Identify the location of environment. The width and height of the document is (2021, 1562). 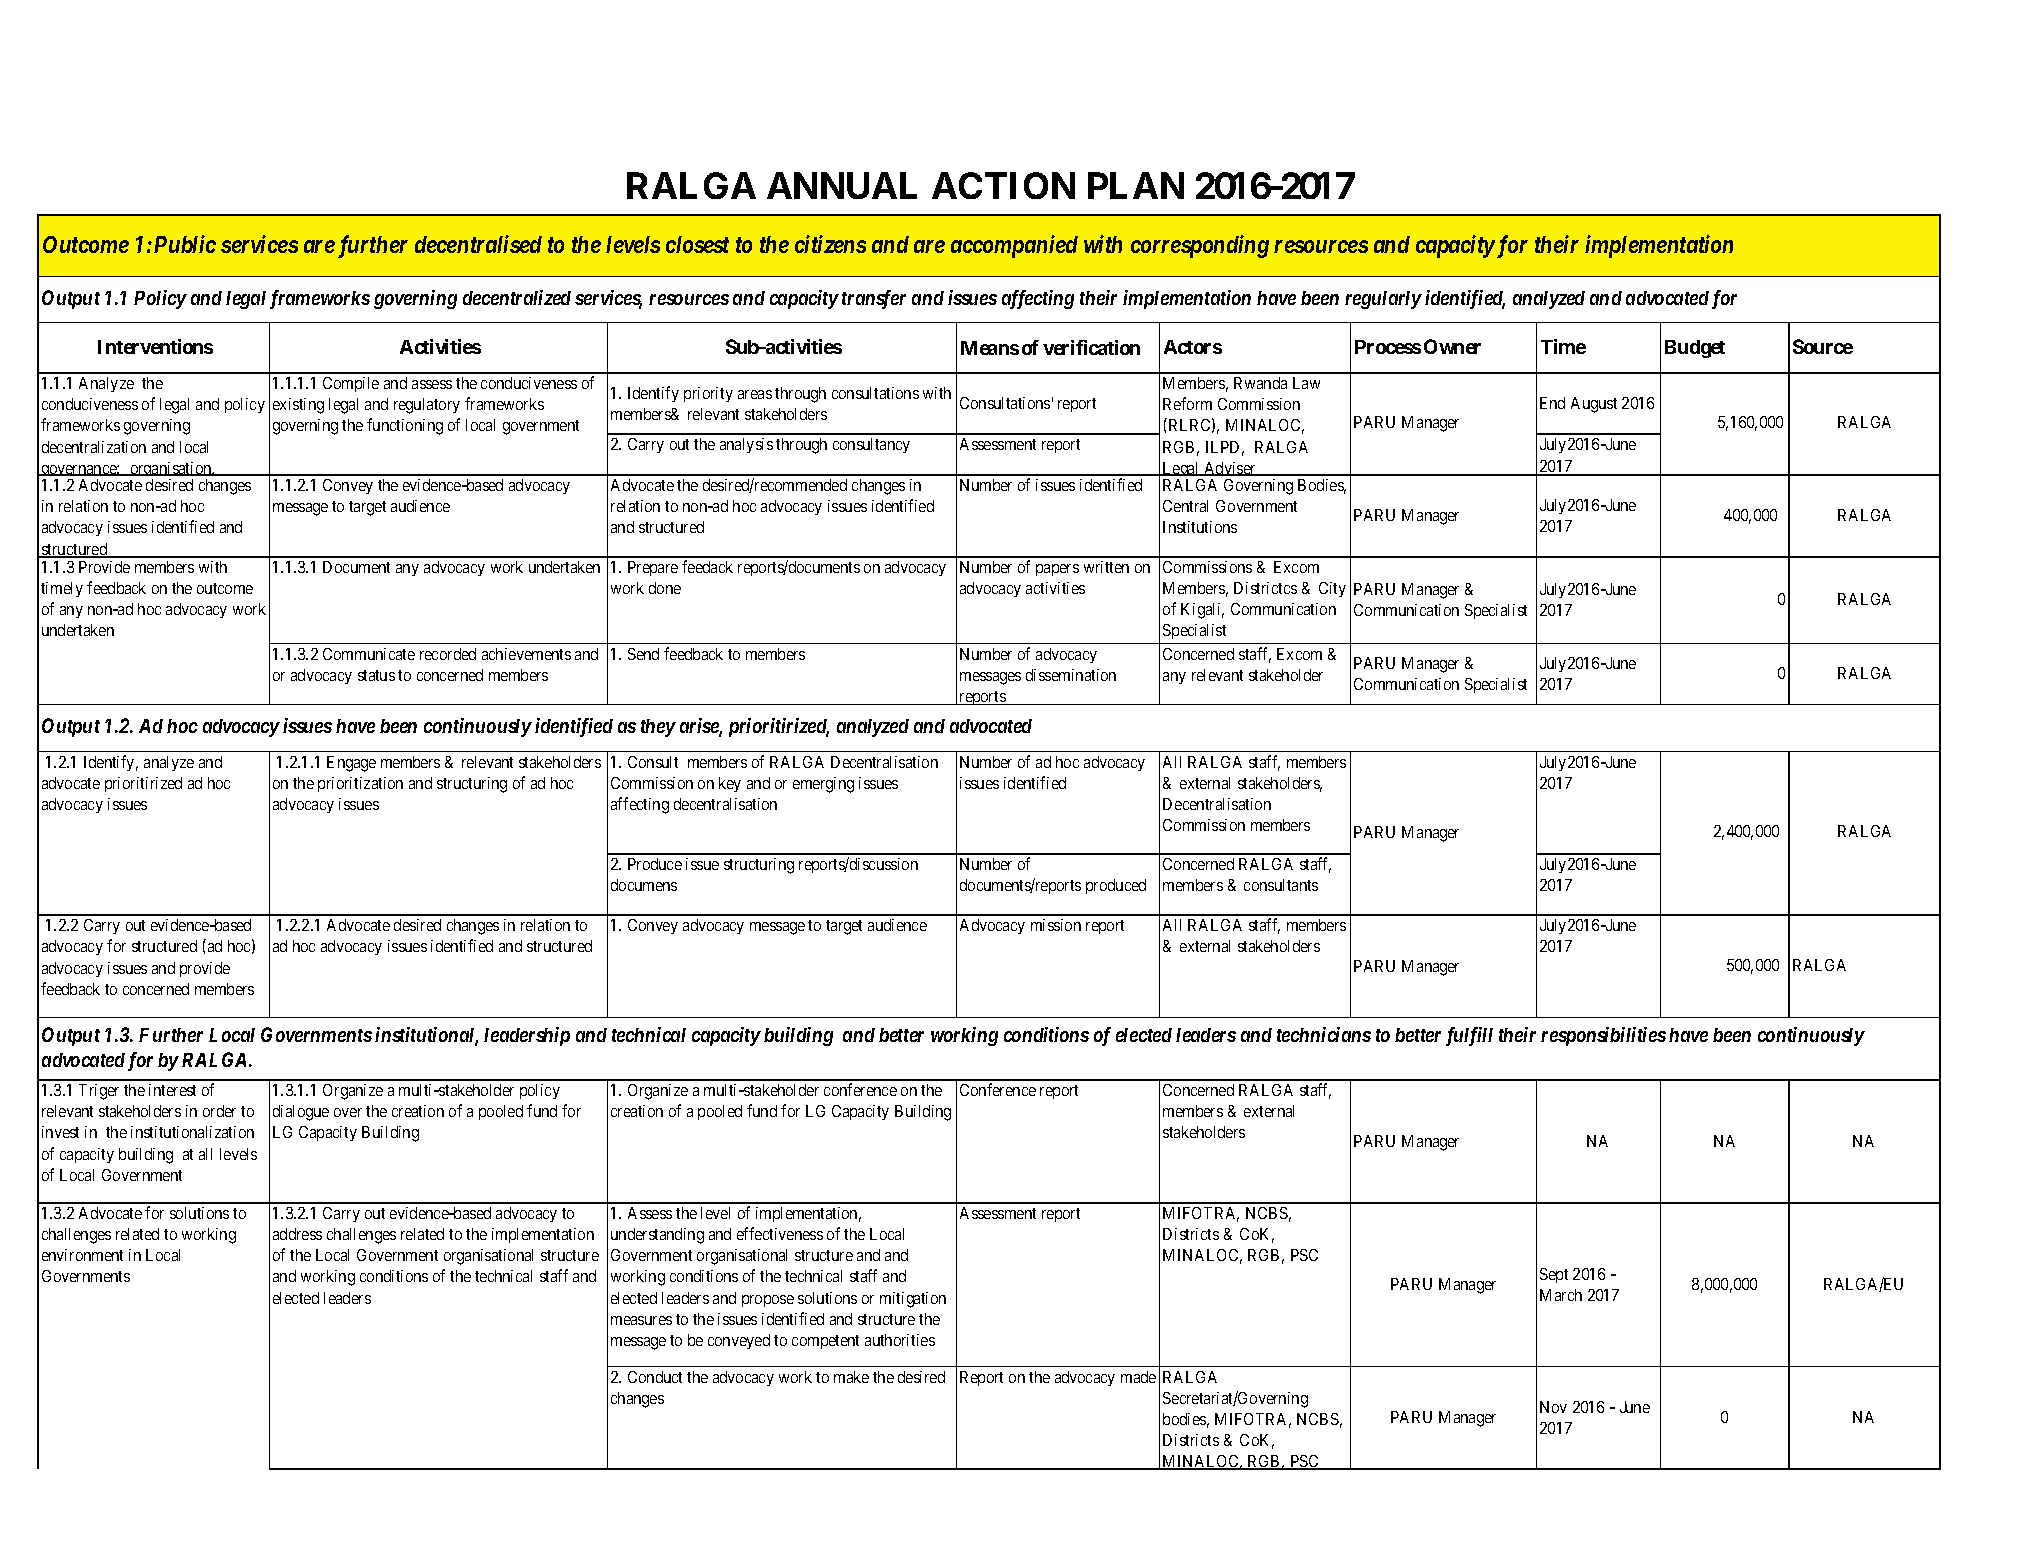
(82, 1255).
